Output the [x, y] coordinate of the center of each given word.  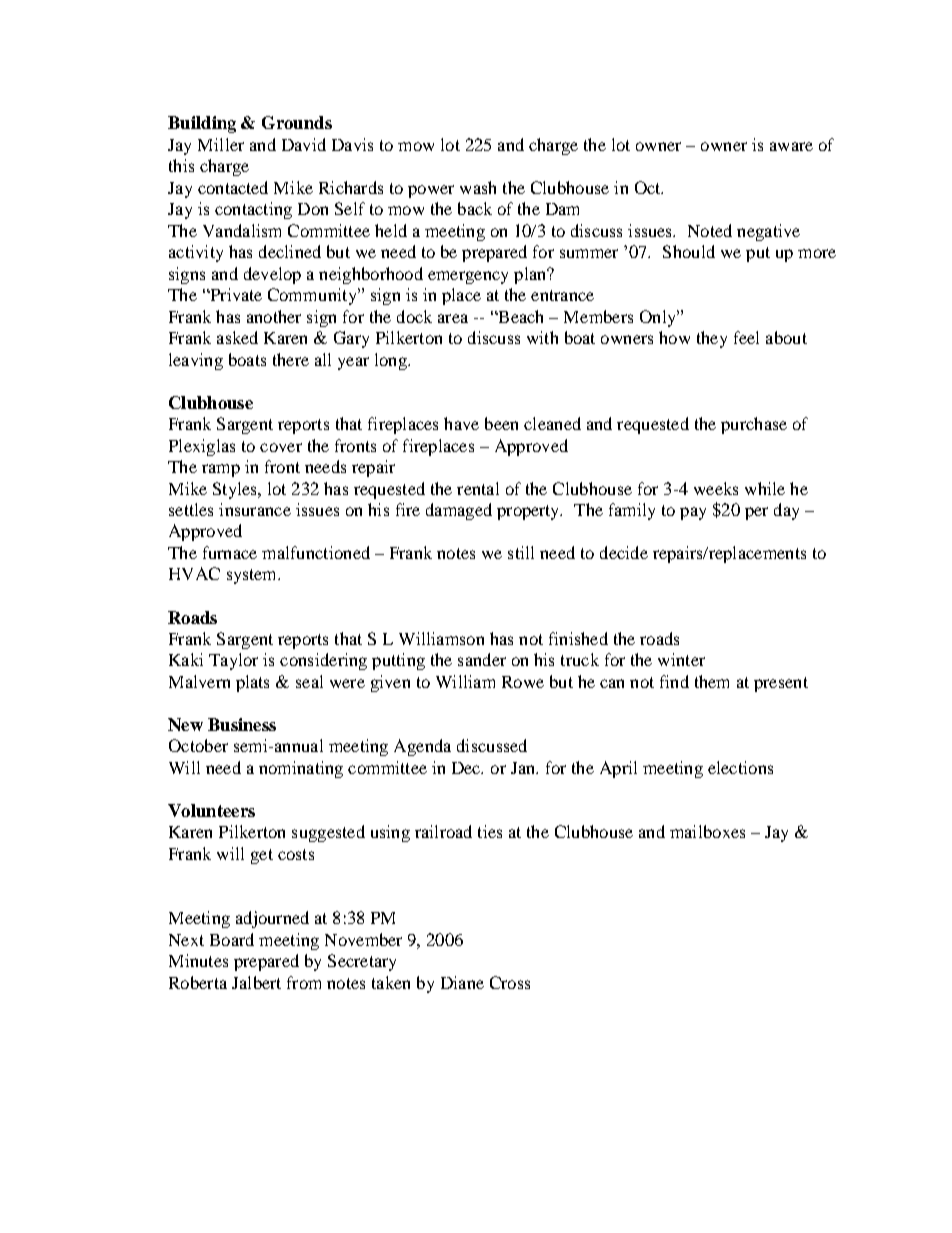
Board [232, 939]
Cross [510, 982]
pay [693, 513]
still [521, 552]
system [253, 576]
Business [242, 724]
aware [791, 146]
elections [740, 767]
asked [237, 337]
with [542, 337]
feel [746, 337]
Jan [524, 768]
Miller [221, 144]
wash [478, 187]
